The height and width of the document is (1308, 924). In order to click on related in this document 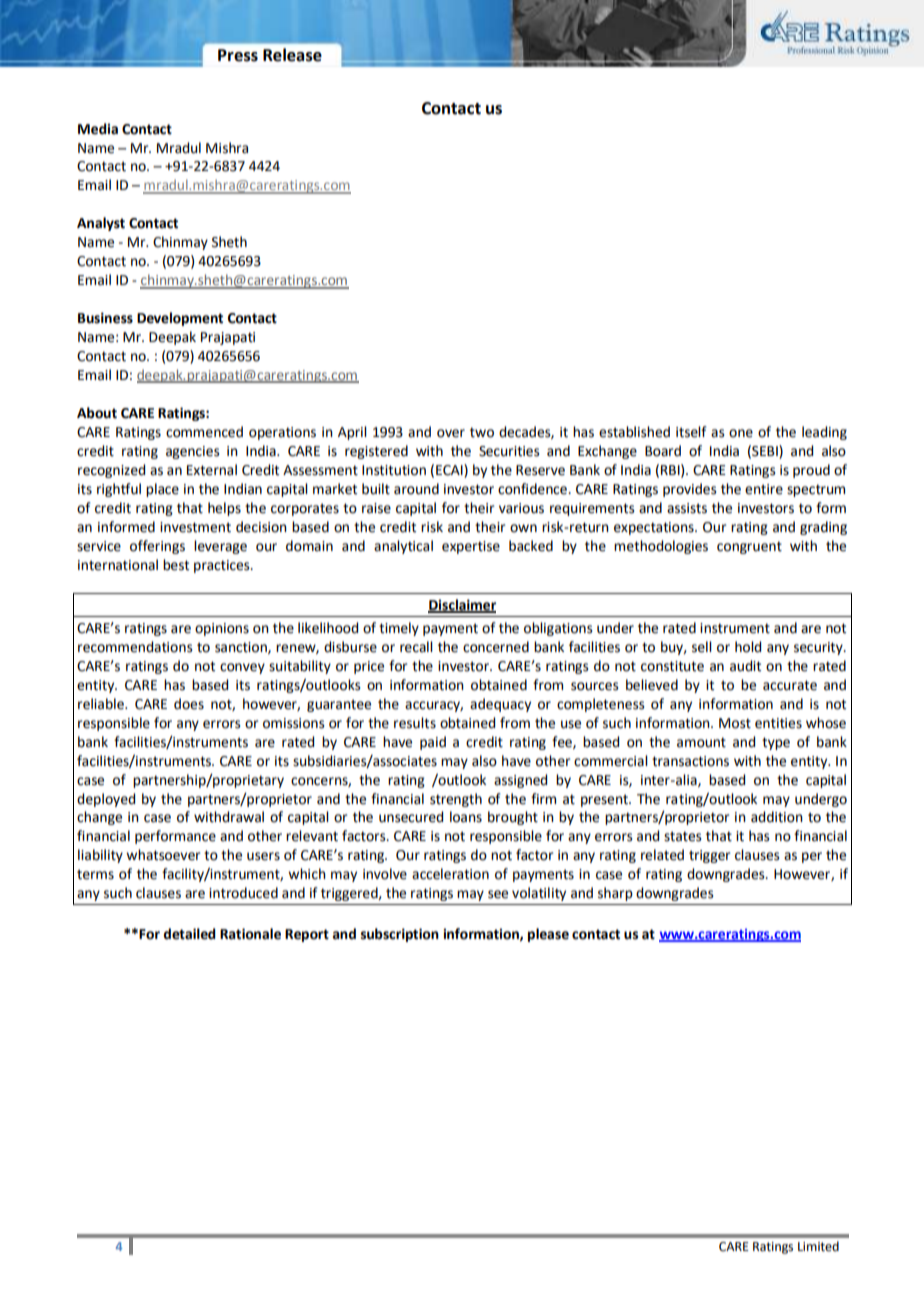, I will do `click(662, 855)`.
